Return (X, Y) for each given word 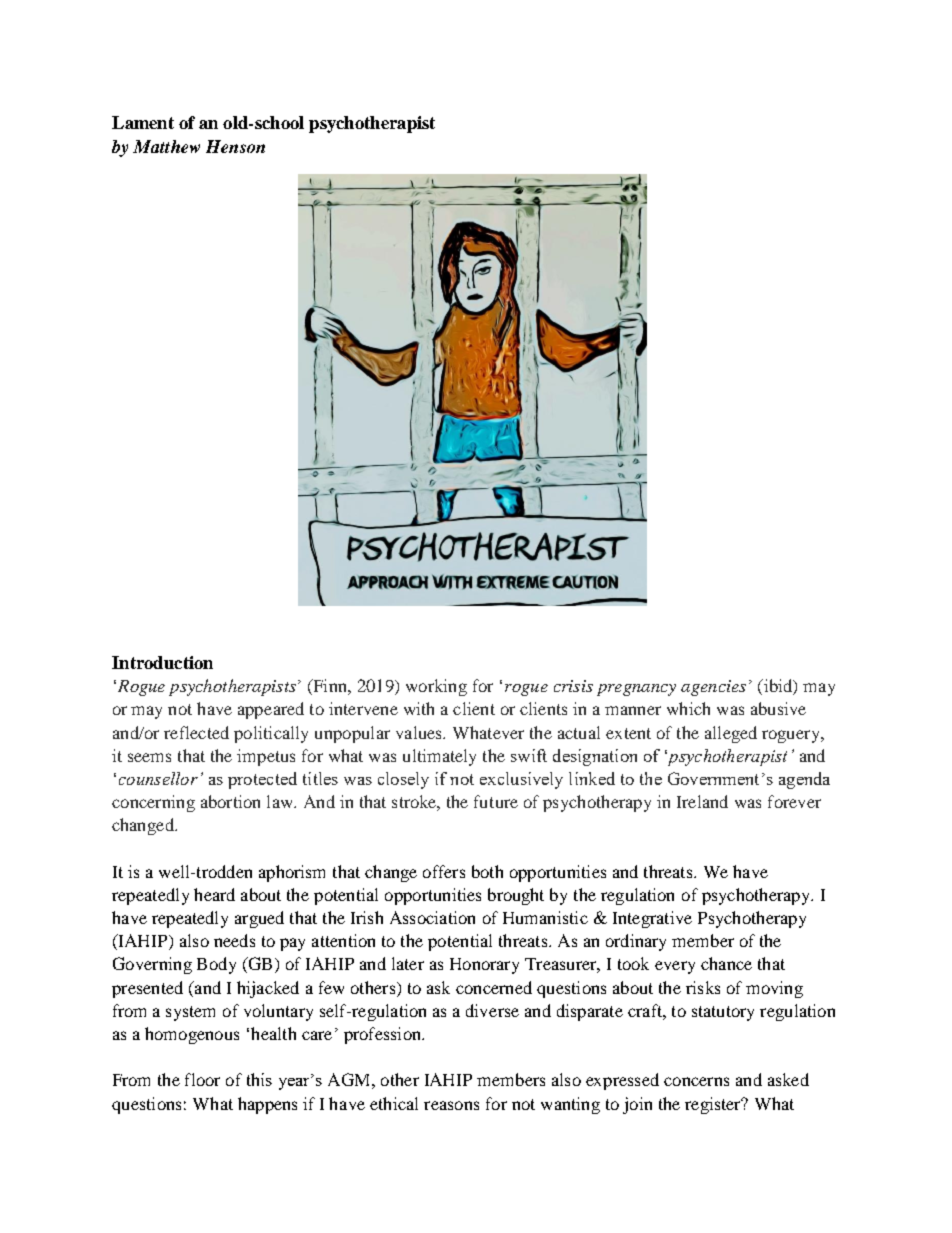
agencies (713, 688)
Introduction (162, 662)
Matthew (166, 146)
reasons (451, 1105)
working (436, 687)
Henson (235, 146)
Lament (143, 122)
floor (202, 1079)
